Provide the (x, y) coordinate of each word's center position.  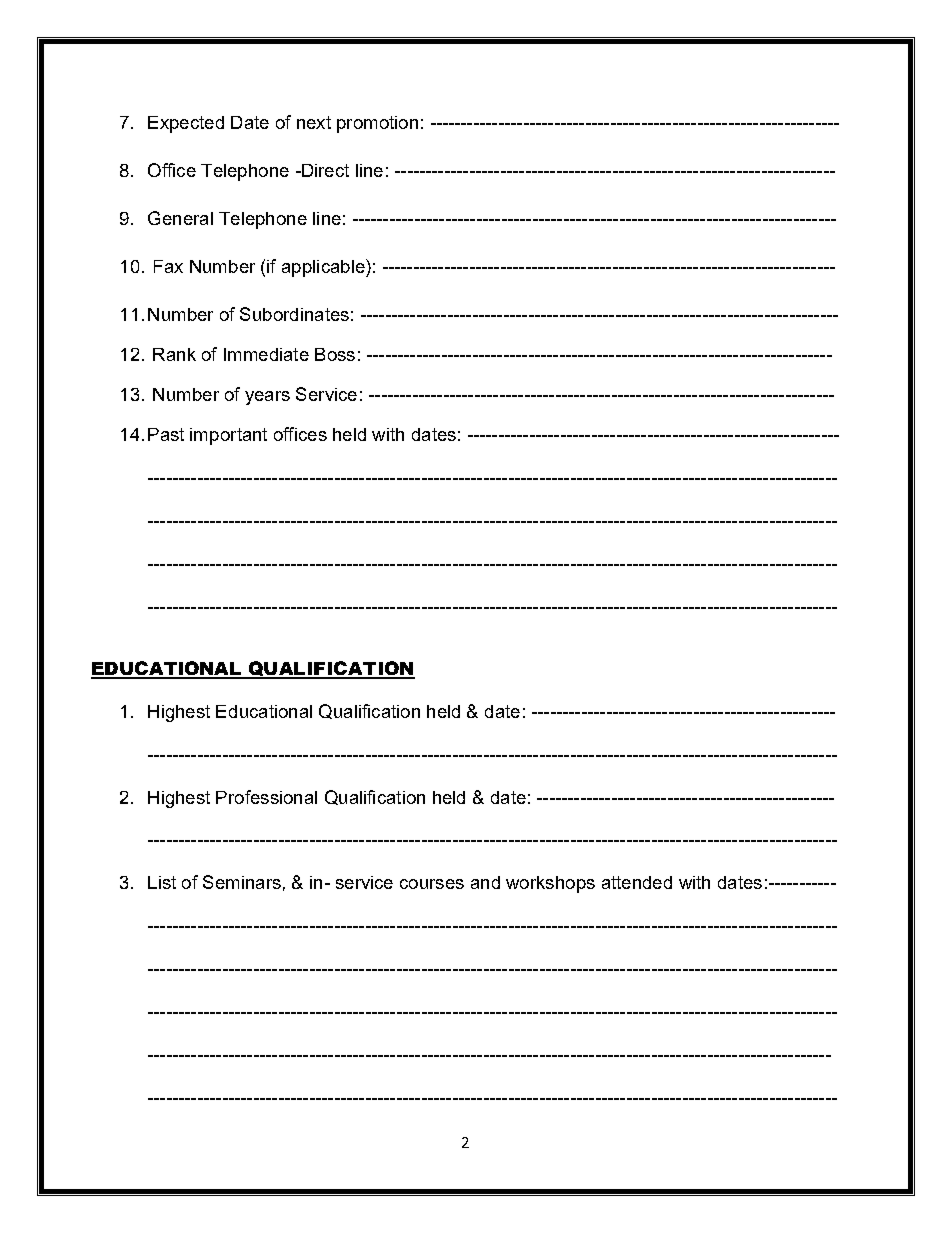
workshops (550, 884)
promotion (377, 124)
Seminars (242, 882)
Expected (186, 124)
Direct (324, 170)
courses (432, 884)
